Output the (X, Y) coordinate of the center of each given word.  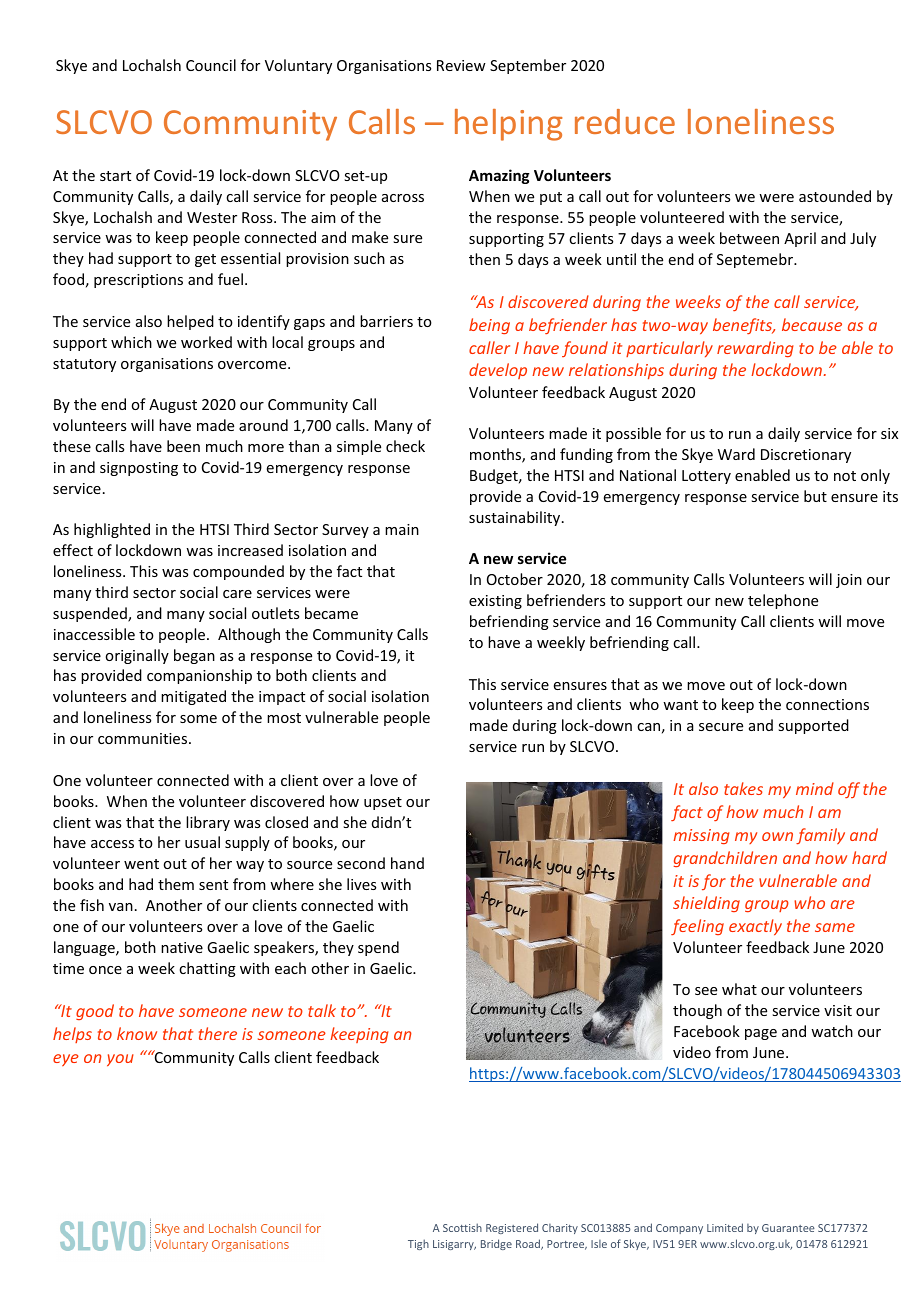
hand (407, 863)
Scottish (462, 1227)
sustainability (516, 518)
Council (211, 65)
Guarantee (788, 1228)
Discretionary (806, 456)
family (820, 836)
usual (202, 842)
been (183, 446)
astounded (835, 196)
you (120, 1060)
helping (508, 125)
